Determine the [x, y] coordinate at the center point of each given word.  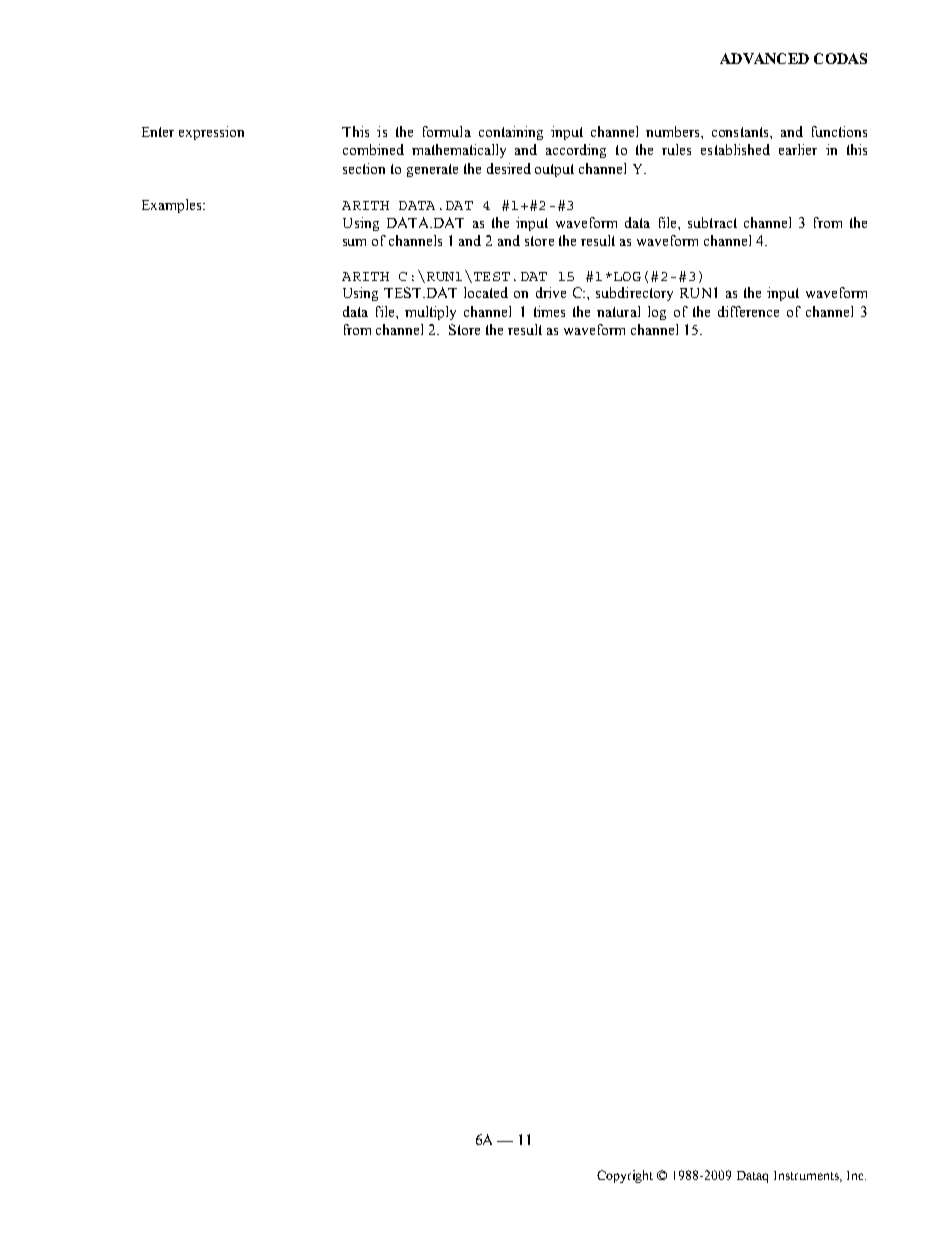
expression [211, 133]
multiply [430, 313]
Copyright [625, 1176]
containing [511, 133]
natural [618, 311]
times [549, 311]
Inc [856, 1175]
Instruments [808, 1176]
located [486, 292]
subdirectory [634, 294]
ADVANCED [764, 58]
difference [748, 311]
